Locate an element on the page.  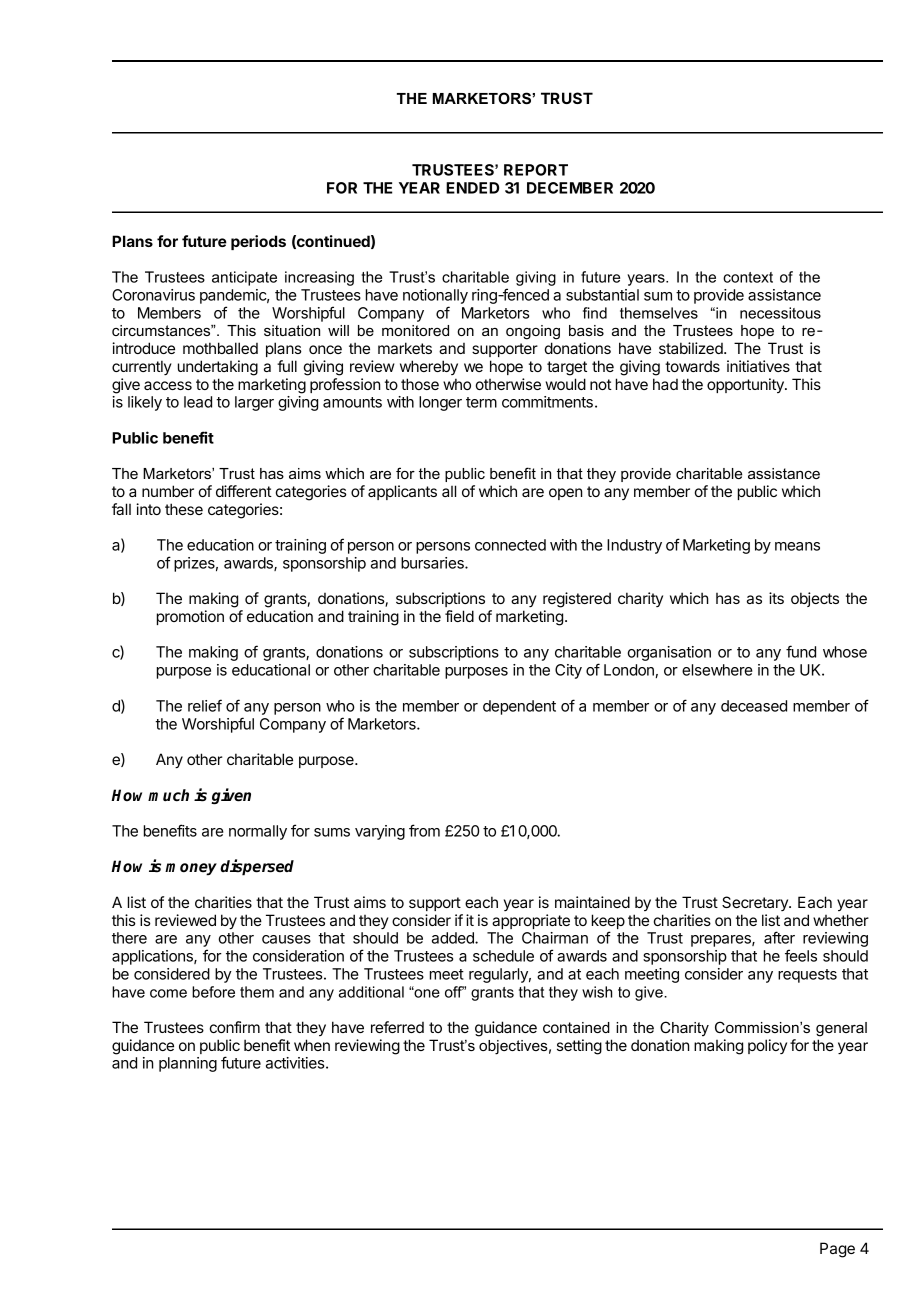
before is located at coordinates (213, 992).
